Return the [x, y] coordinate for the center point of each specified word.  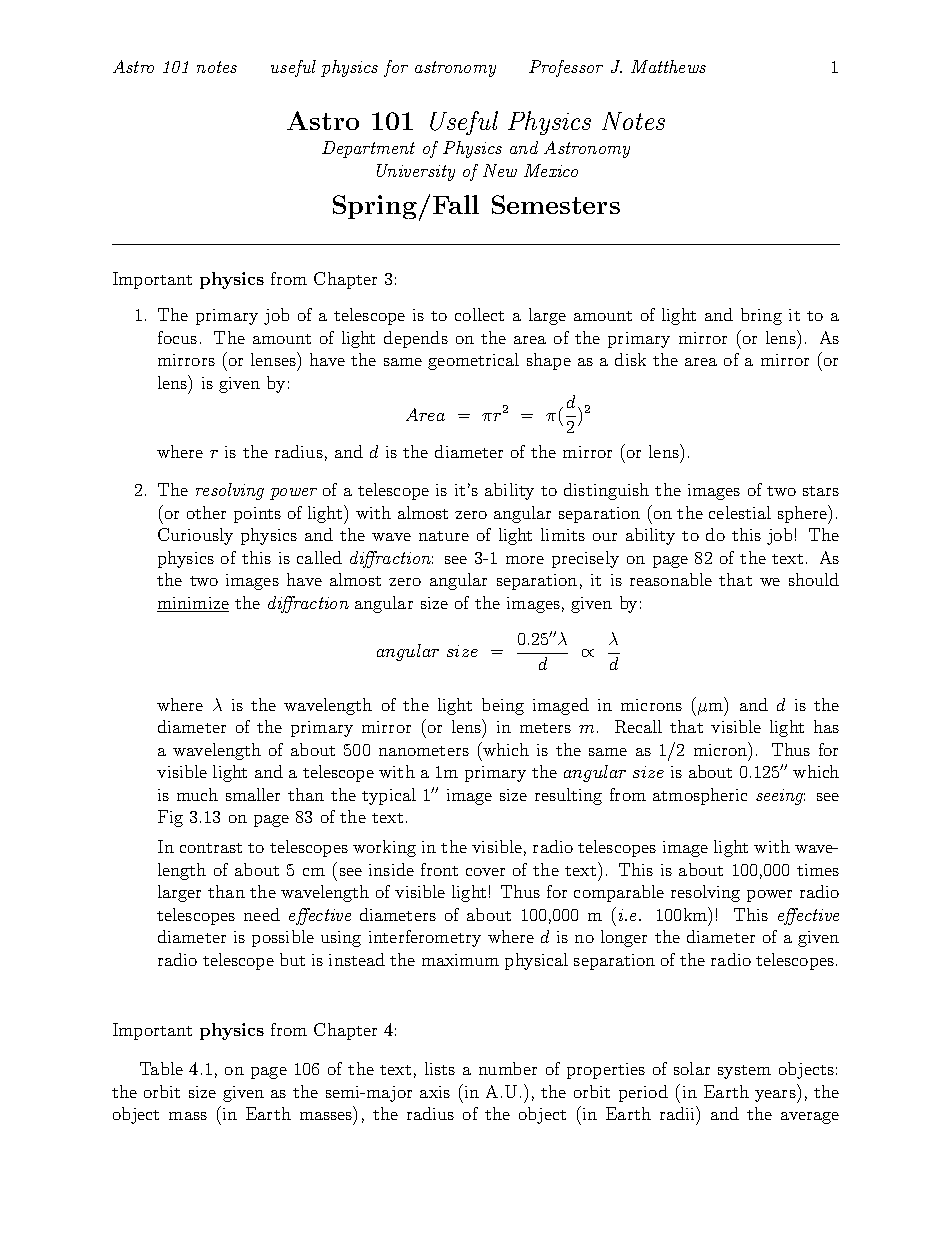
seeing [780, 797]
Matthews [668, 66]
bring [761, 316]
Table [161, 1068]
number [508, 1068]
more [525, 560]
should [814, 579]
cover [485, 872]
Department [368, 149]
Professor [566, 68]
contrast [211, 848]
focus [177, 337]
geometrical [473, 361]
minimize [193, 604]
